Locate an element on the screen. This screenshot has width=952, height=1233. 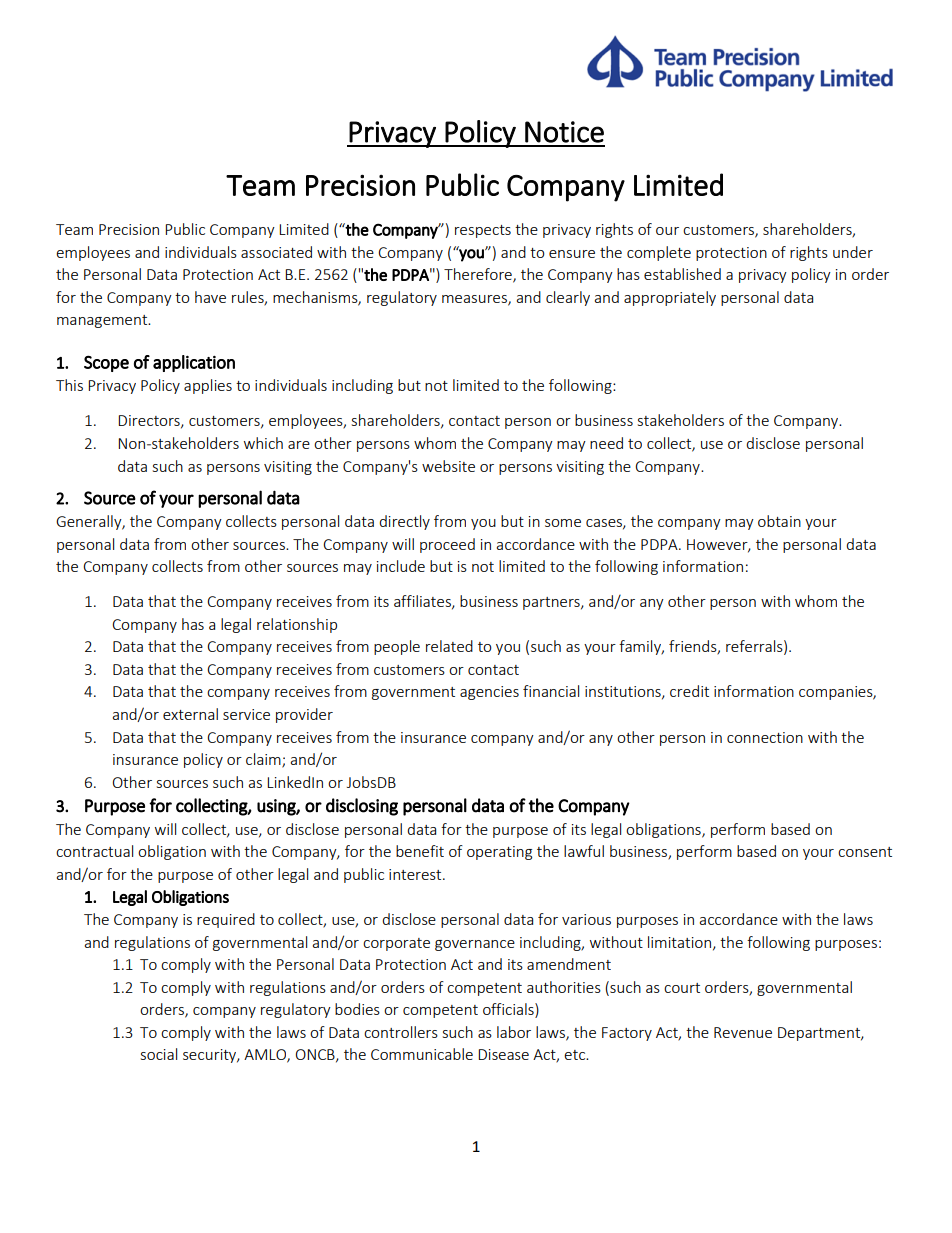
external is located at coordinates (190, 714).
